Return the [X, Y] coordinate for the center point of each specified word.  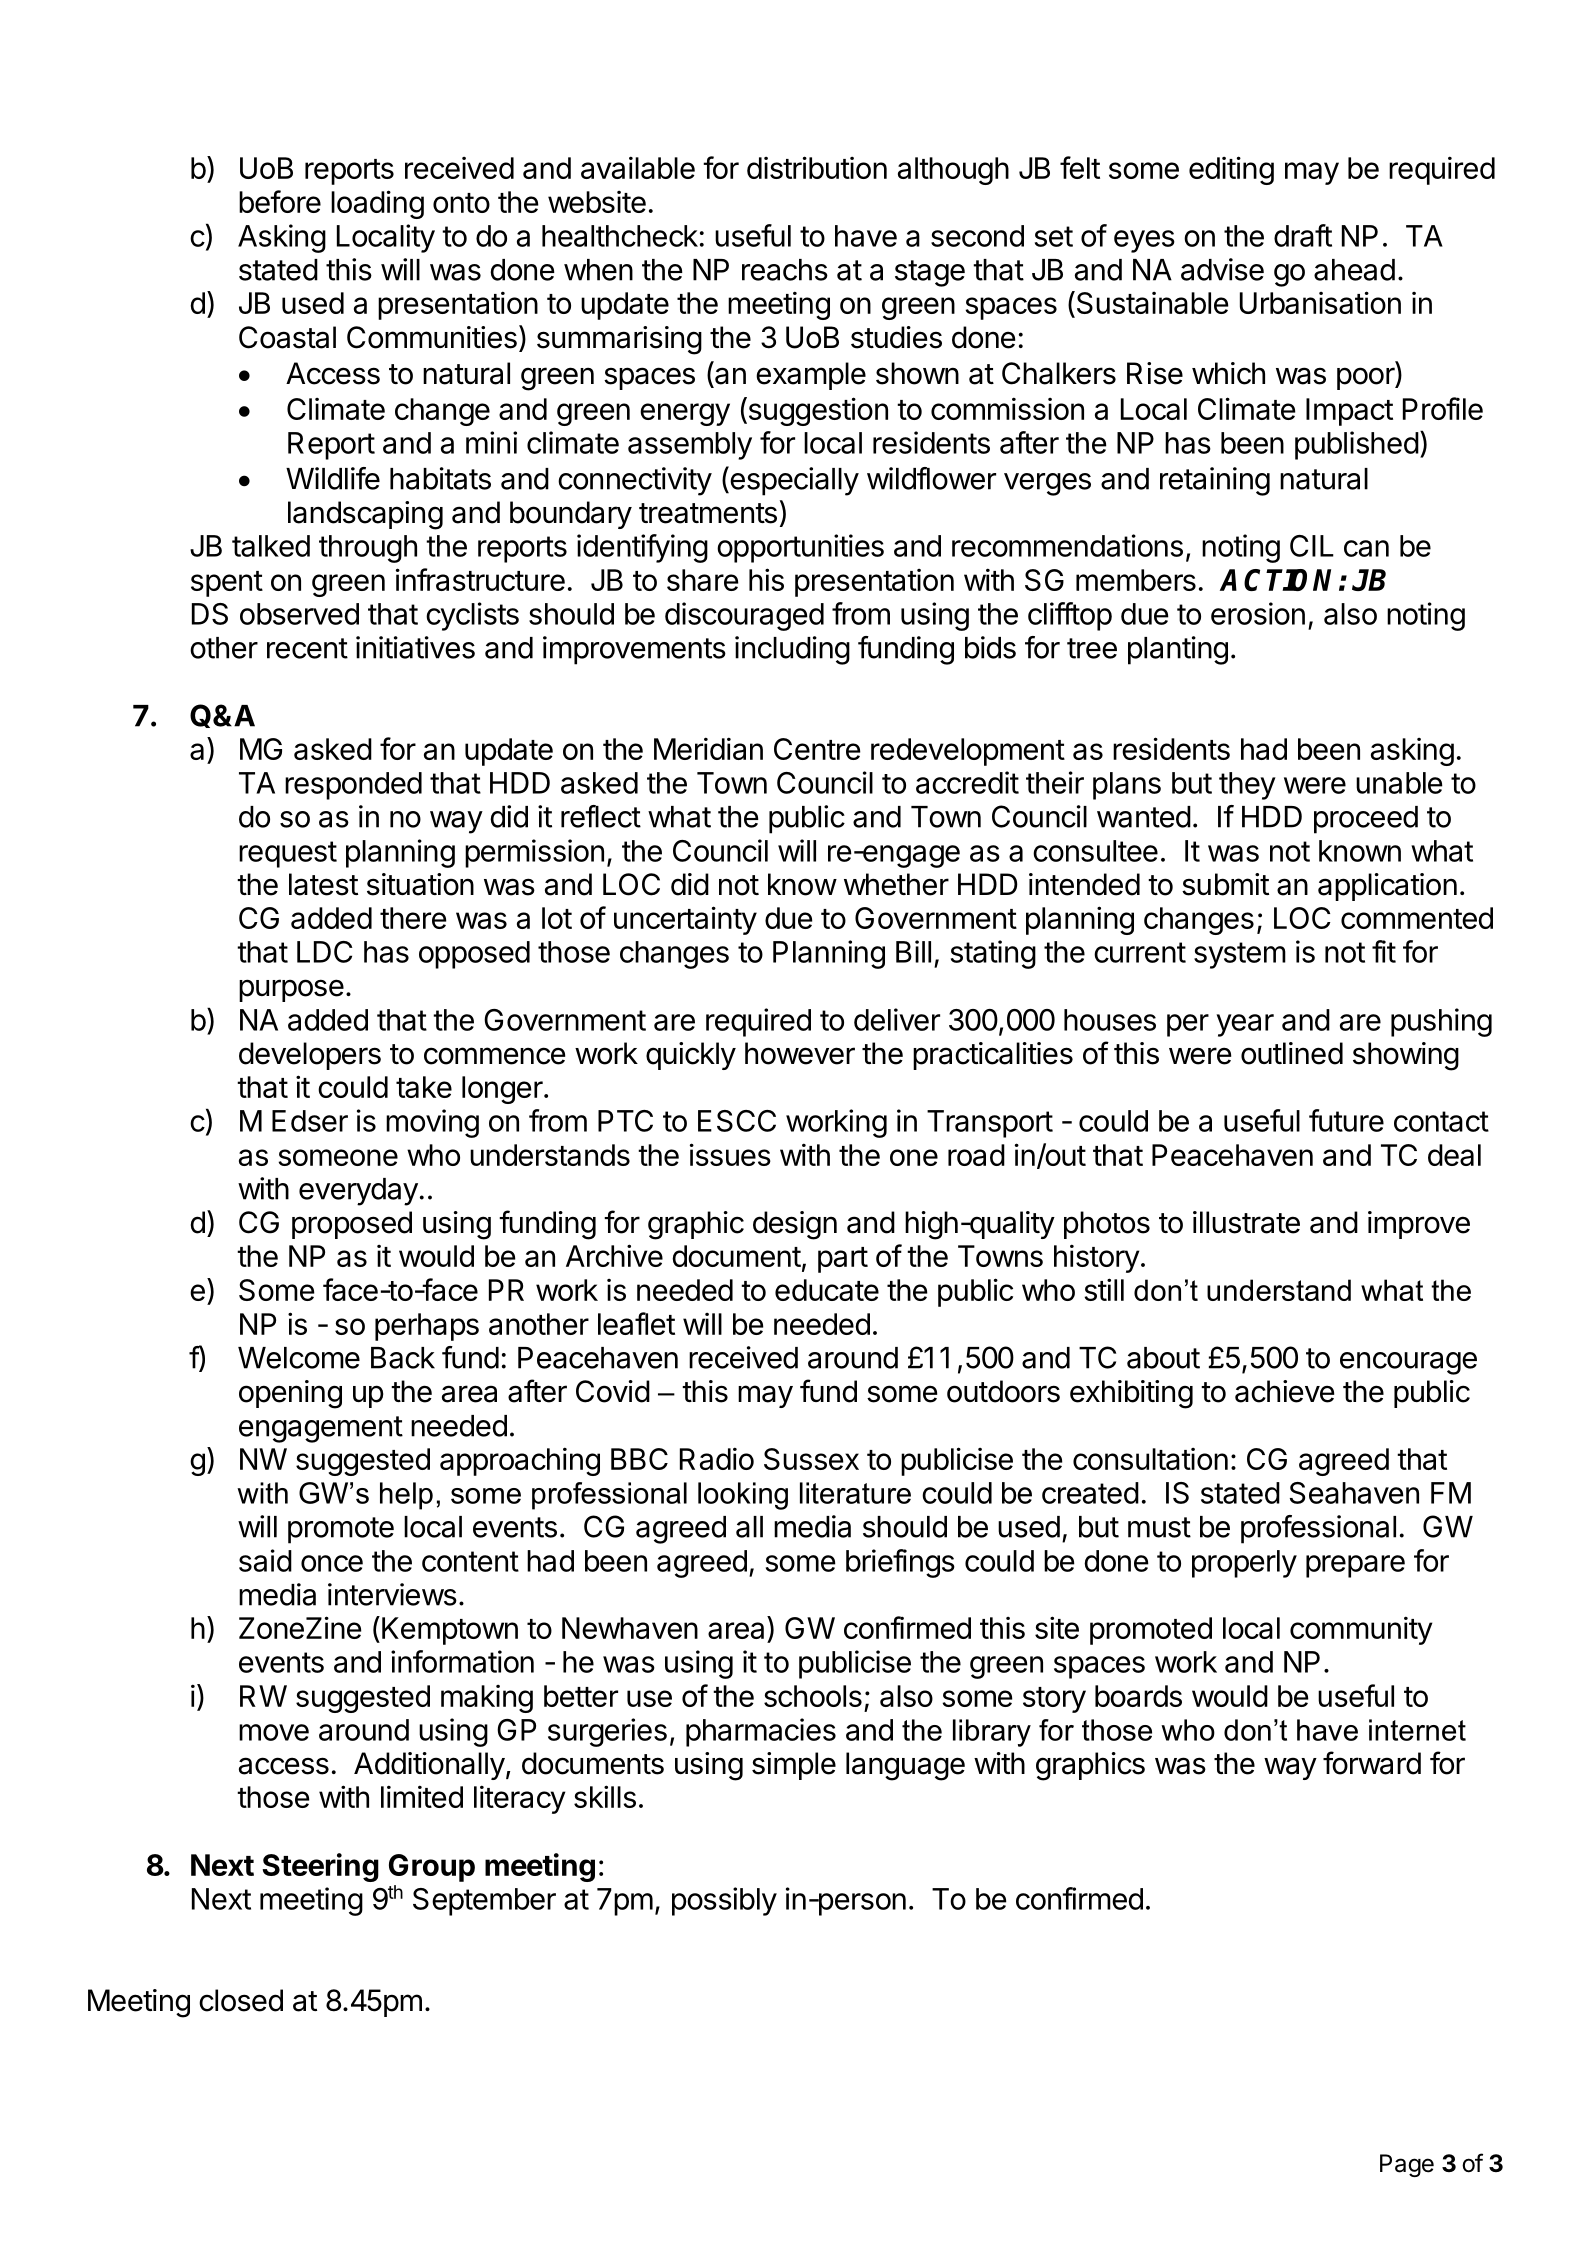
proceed [1366, 820]
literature [855, 1493]
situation [420, 884]
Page [1407, 2165]
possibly [724, 1901]
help [406, 1496]
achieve [1284, 1391]
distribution [817, 167]
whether [896, 884]
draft [1303, 235]
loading [377, 204]
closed [241, 2000]
